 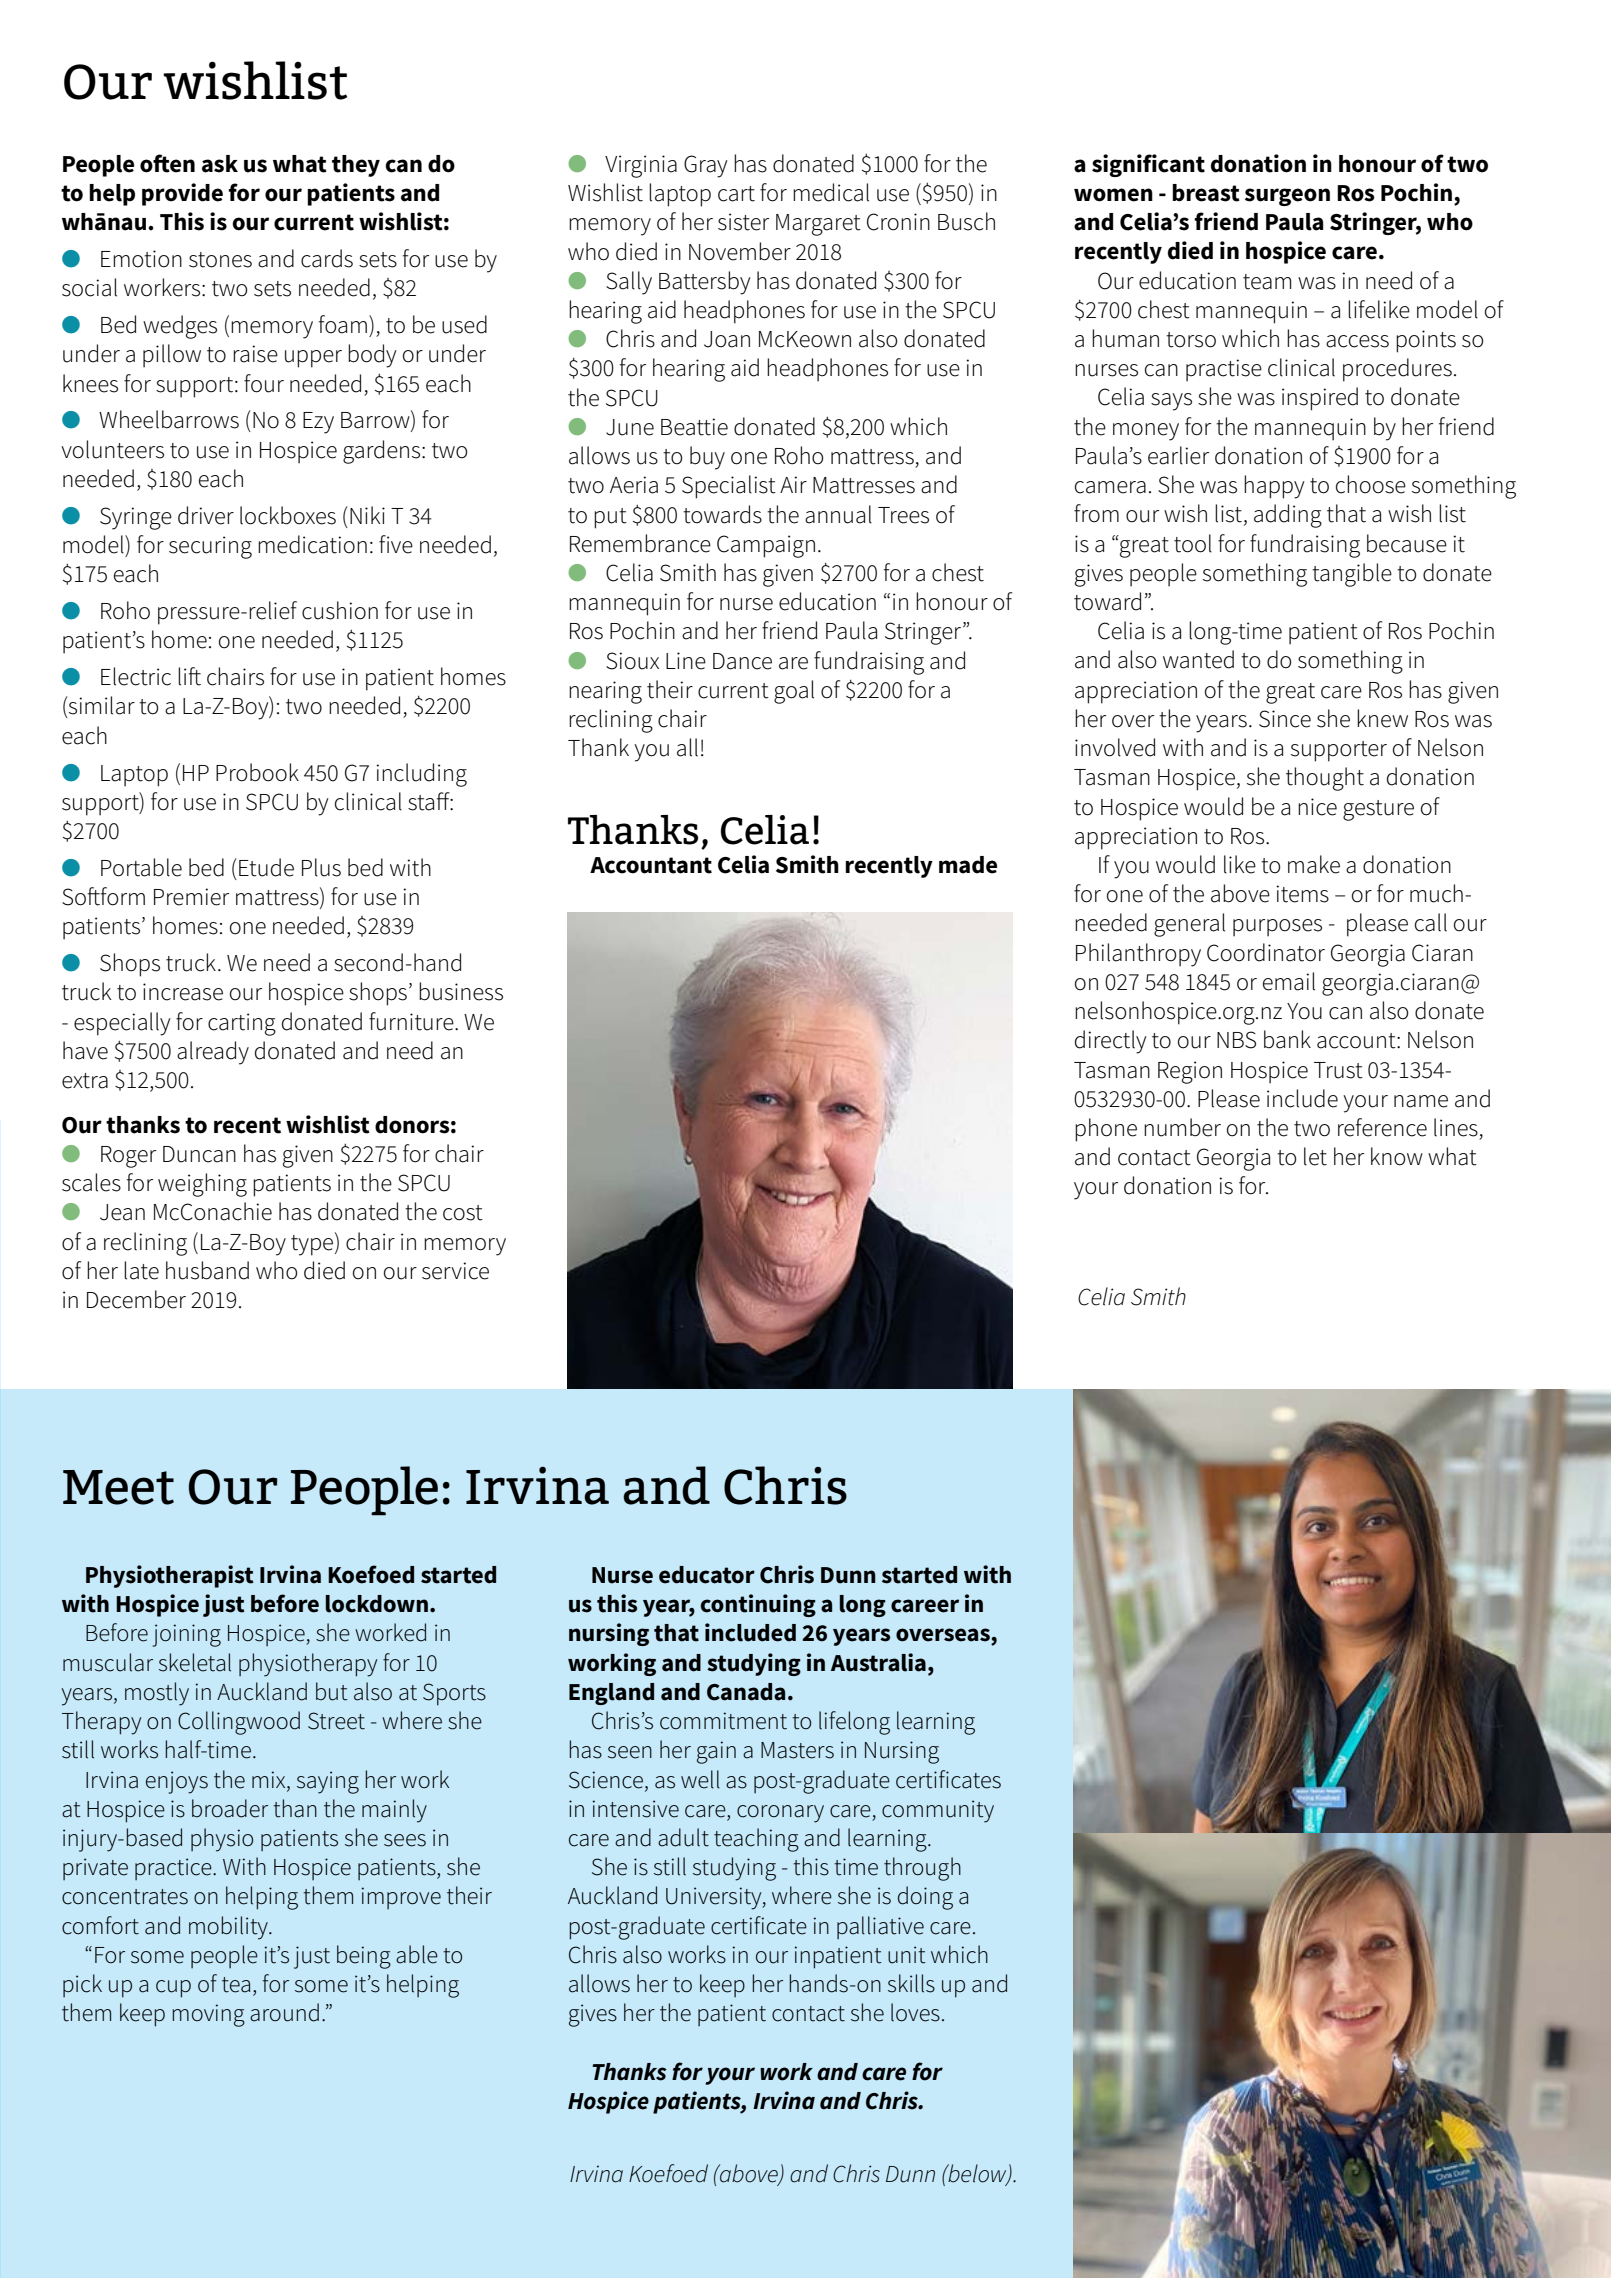 I want to click on nice, so click(x=1317, y=807).
